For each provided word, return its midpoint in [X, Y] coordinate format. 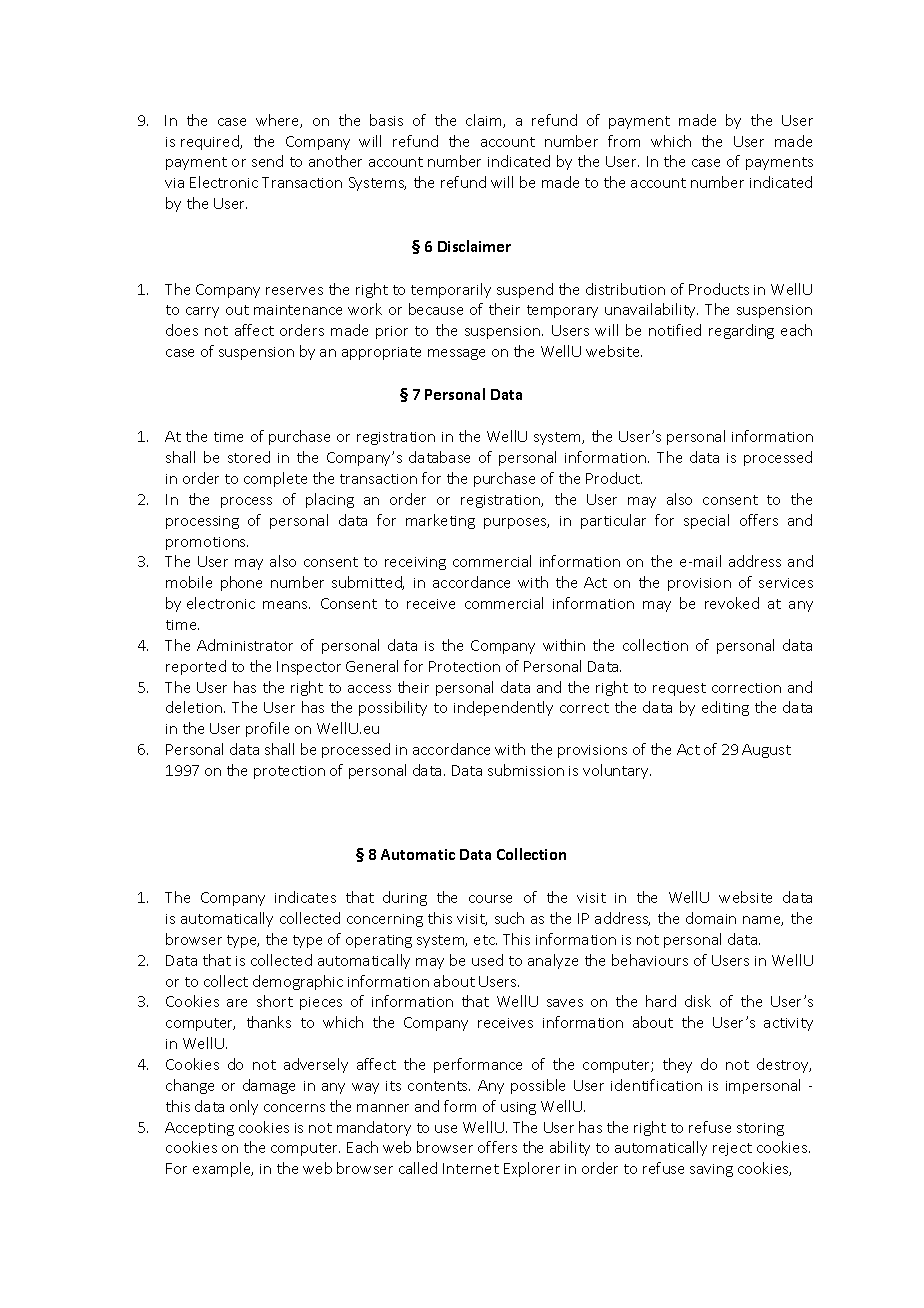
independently [503, 708]
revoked [732, 603]
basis [386, 120]
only [244, 1107]
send [267, 161]
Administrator [245, 645]
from [624, 141]
